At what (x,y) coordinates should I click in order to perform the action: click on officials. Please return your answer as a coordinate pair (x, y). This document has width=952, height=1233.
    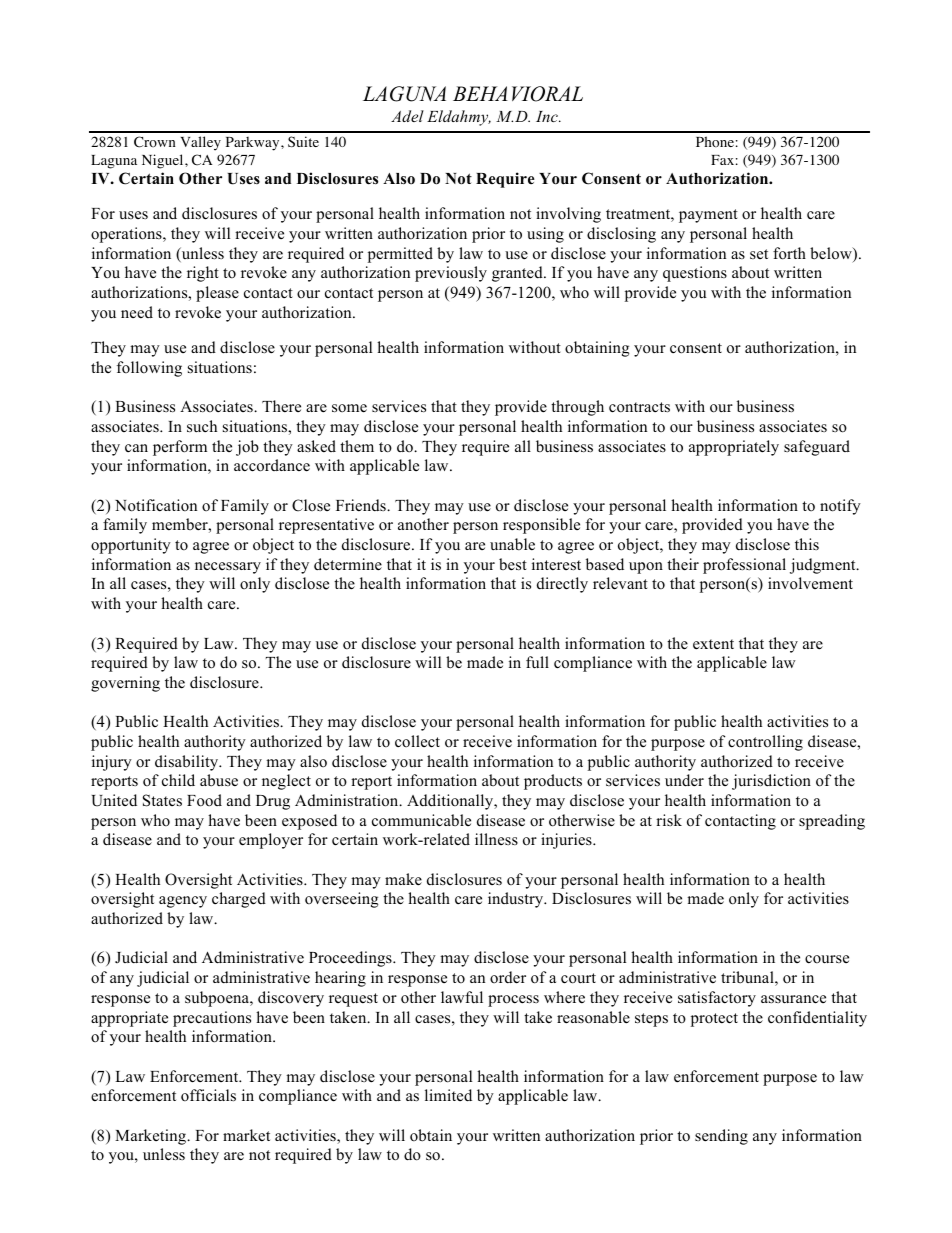
    Looking at the image, I should click on (208, 1095).
